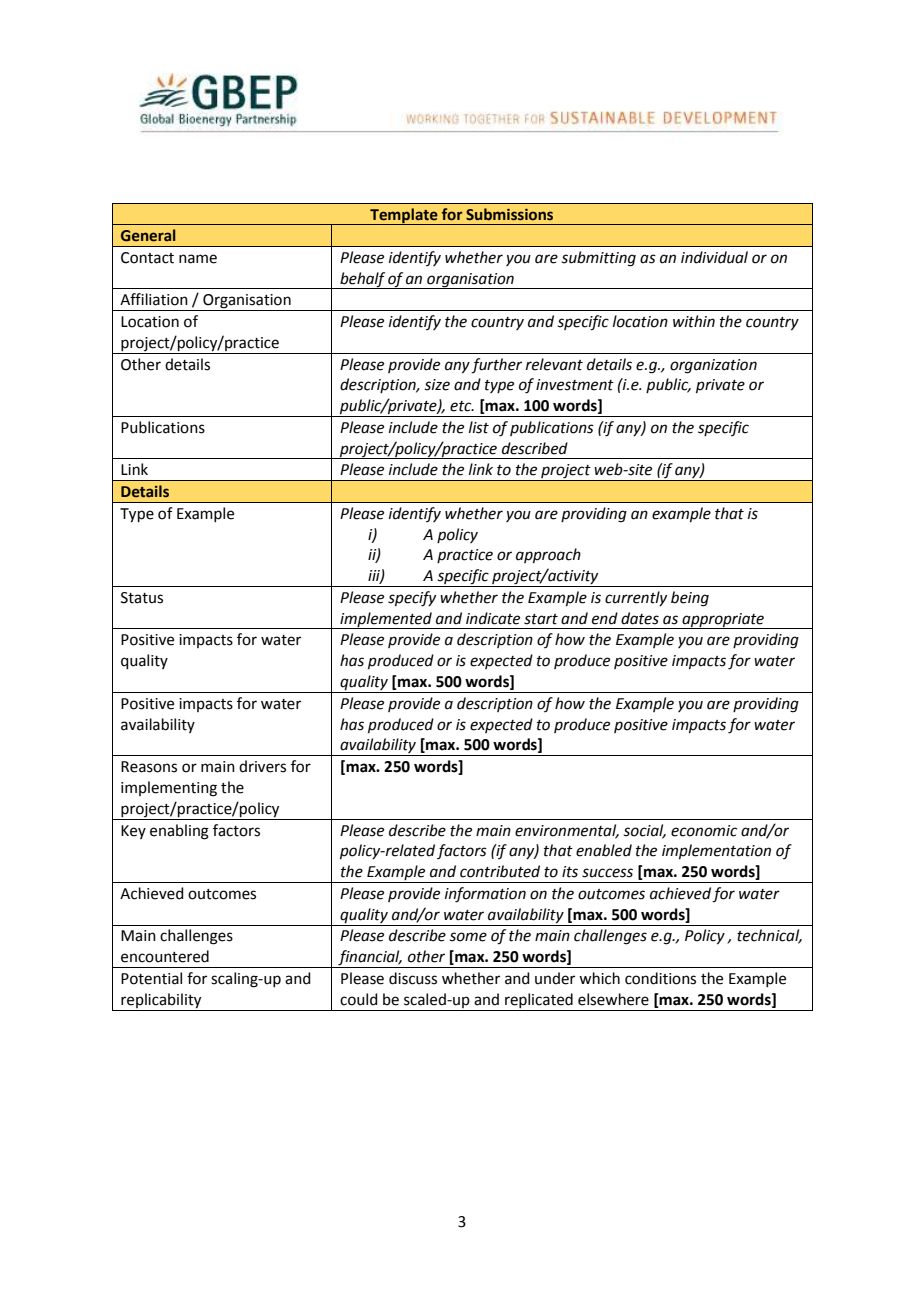  I want to click on list, so click(479, 427).
